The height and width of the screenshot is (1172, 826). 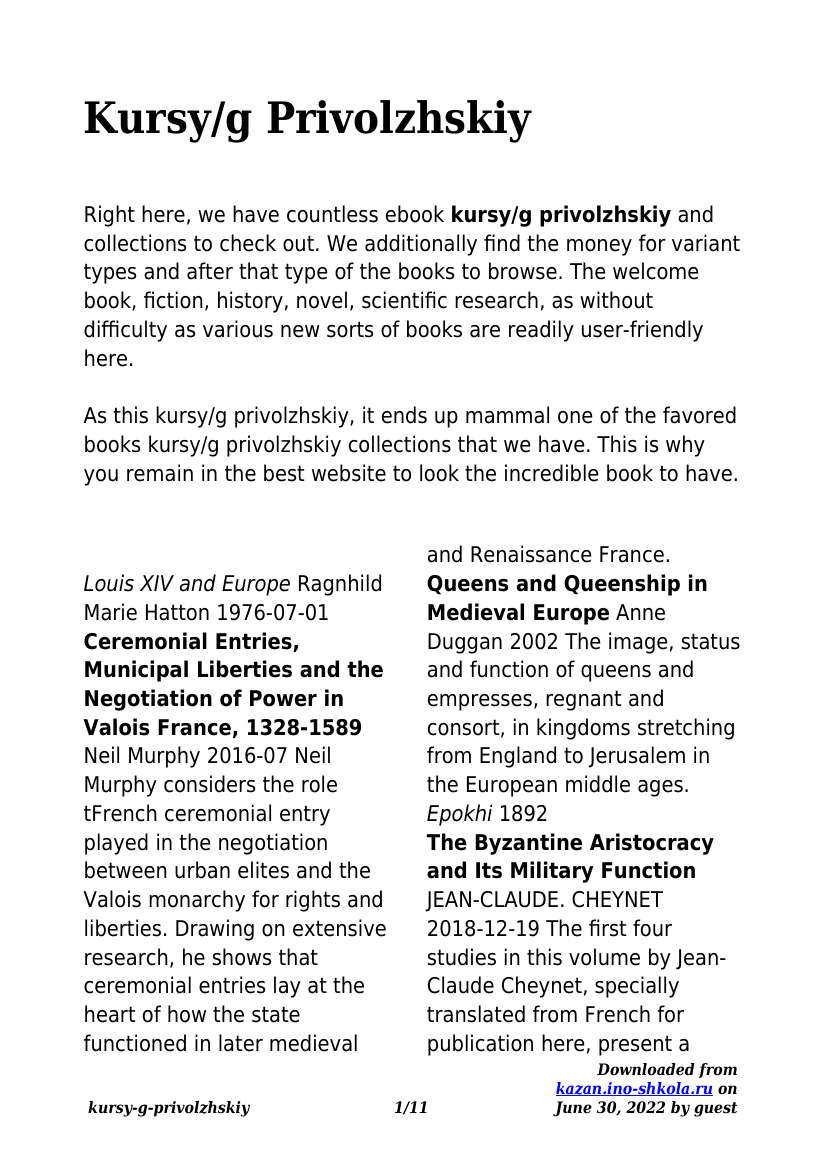 I want to click on welcome, so click(x=656, y=271).
